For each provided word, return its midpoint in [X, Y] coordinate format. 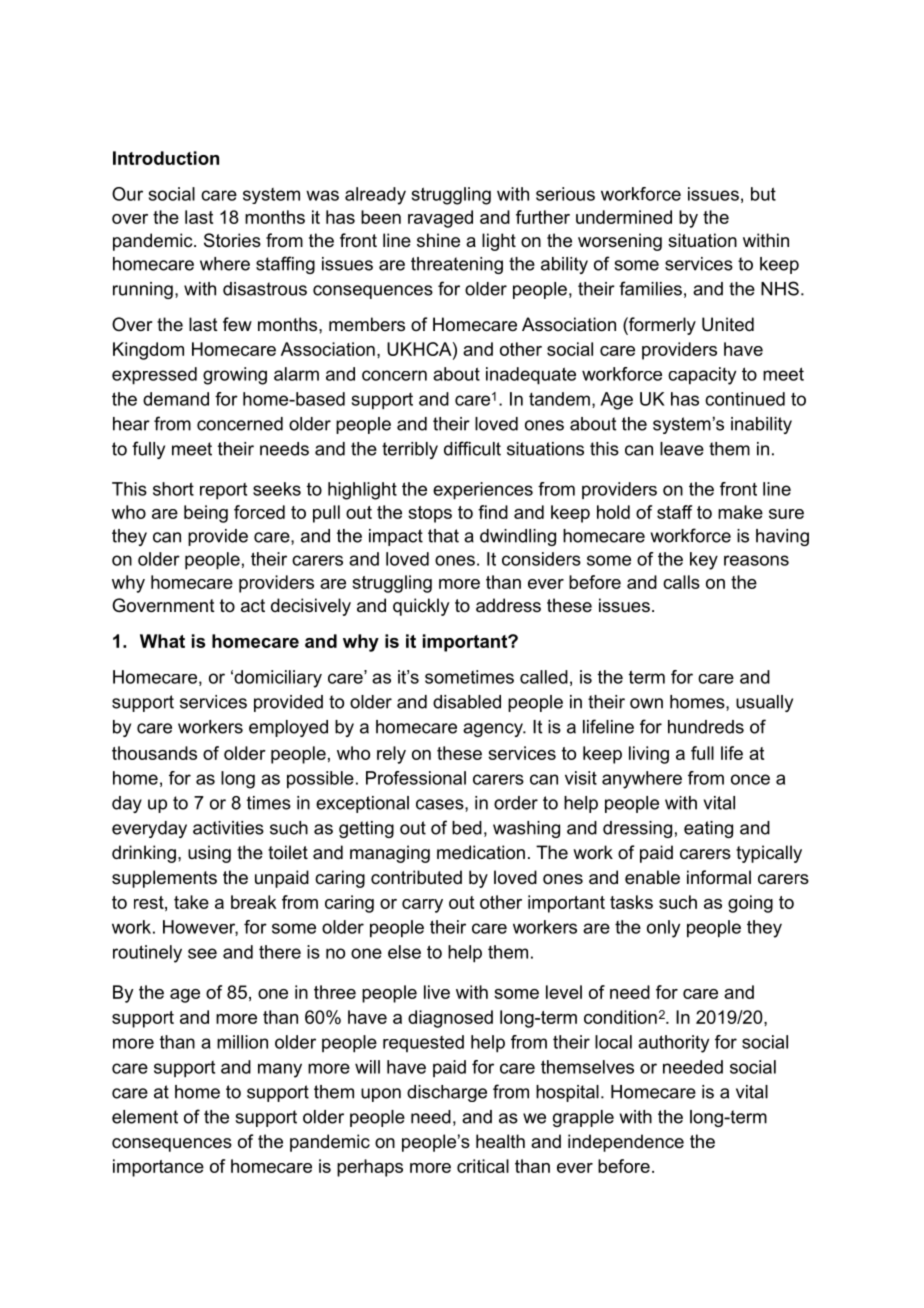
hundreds [706, 727]
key [704, 561]
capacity [702, 376]
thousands [154, 753]
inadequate [531, 376]
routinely [147, 954]
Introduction [166, 158]
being [206, 514]
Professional [416, 778]
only [663, 929]
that [443, 536]
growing [235, 376]
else [404, 952]
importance [158, 1168]
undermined [624, 217]
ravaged [440, 219]
